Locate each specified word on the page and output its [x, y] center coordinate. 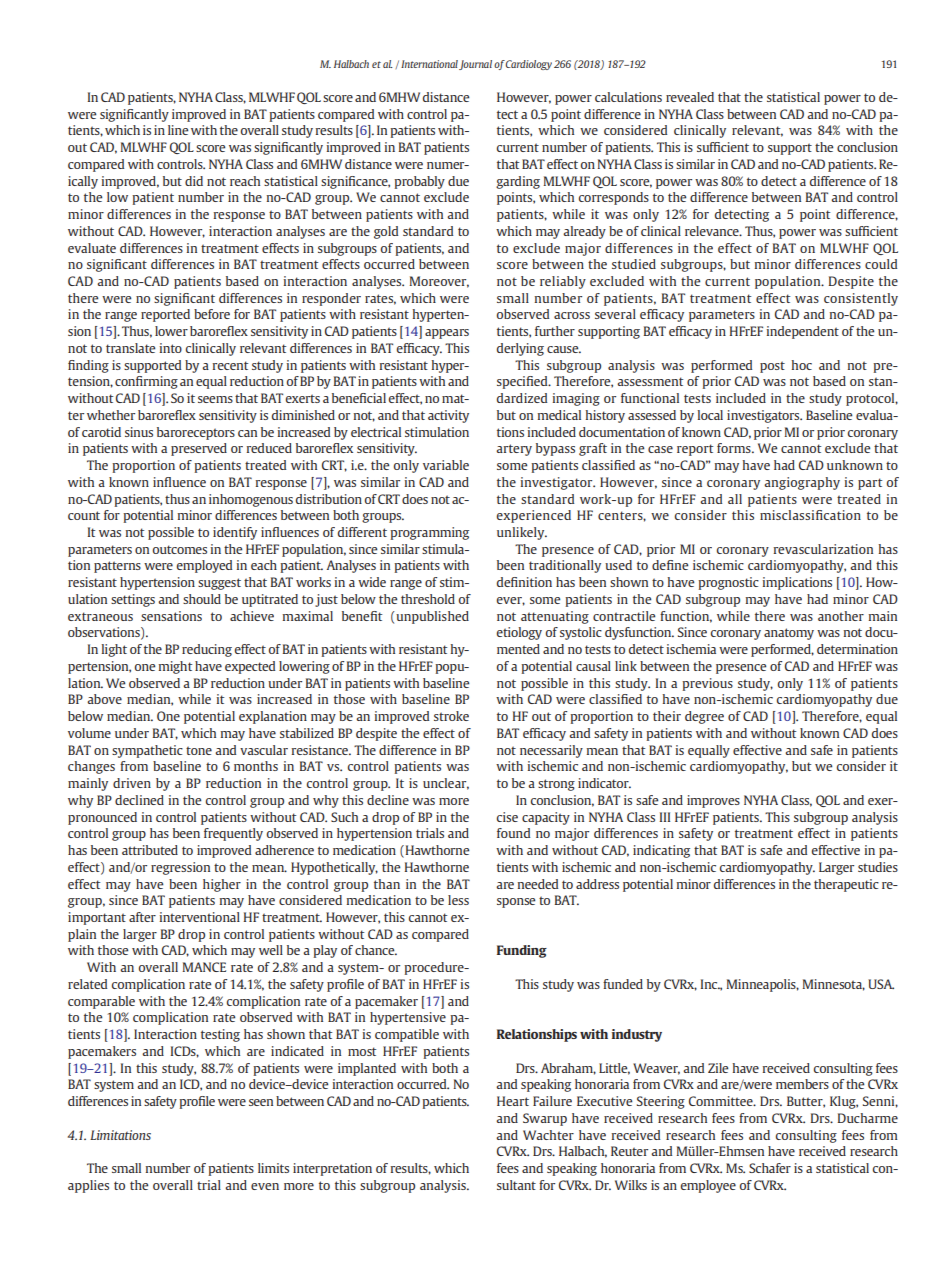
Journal [475, 65]
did [194, 181]
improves [713, 801]
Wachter [548, 1135]
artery [514, 450]
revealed [690, 97]
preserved [199, 449]
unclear [446, 784]
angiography [802, 483]
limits [273, 1168]
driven [132, 783]
